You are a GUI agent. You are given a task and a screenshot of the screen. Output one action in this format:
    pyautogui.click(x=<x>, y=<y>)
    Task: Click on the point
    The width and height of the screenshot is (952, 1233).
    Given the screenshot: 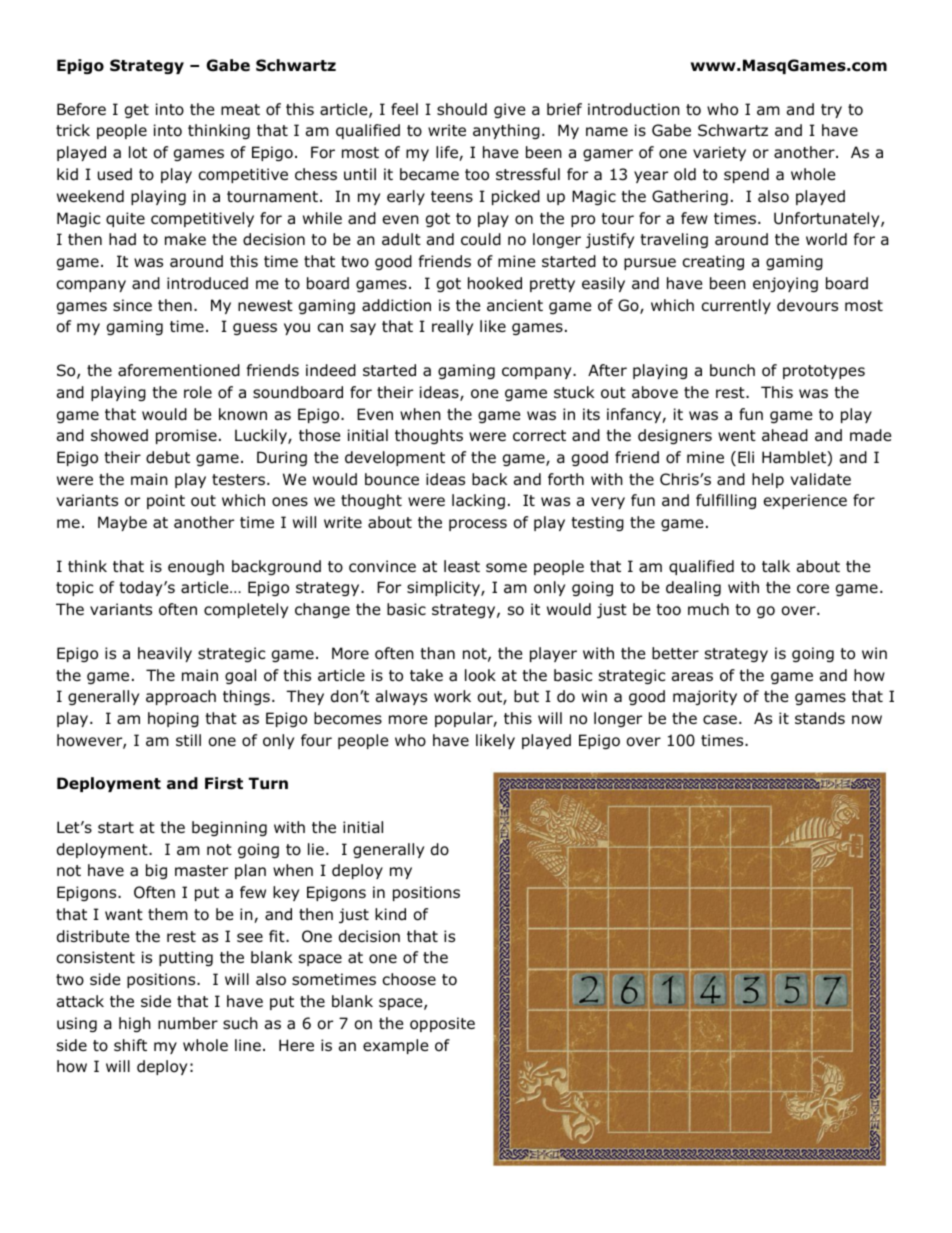 What is the action you would take?
    pyautogui.click(x=166, y=501)
